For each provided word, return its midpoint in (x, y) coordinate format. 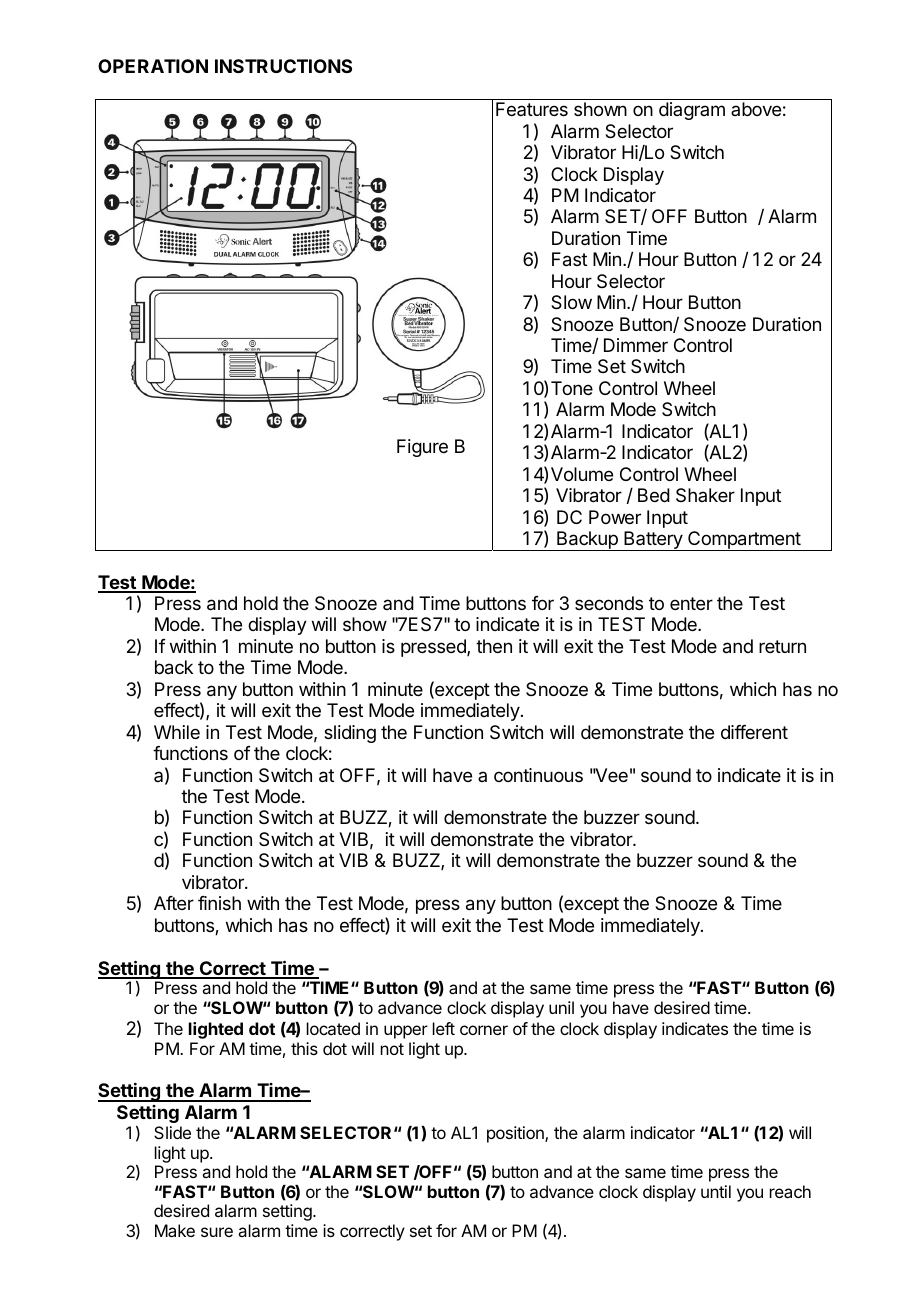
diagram (692, 111)
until (716, 1191)
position (516, 1134)
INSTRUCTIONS (283, 66)
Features (532, 109)
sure (217, 1232)
